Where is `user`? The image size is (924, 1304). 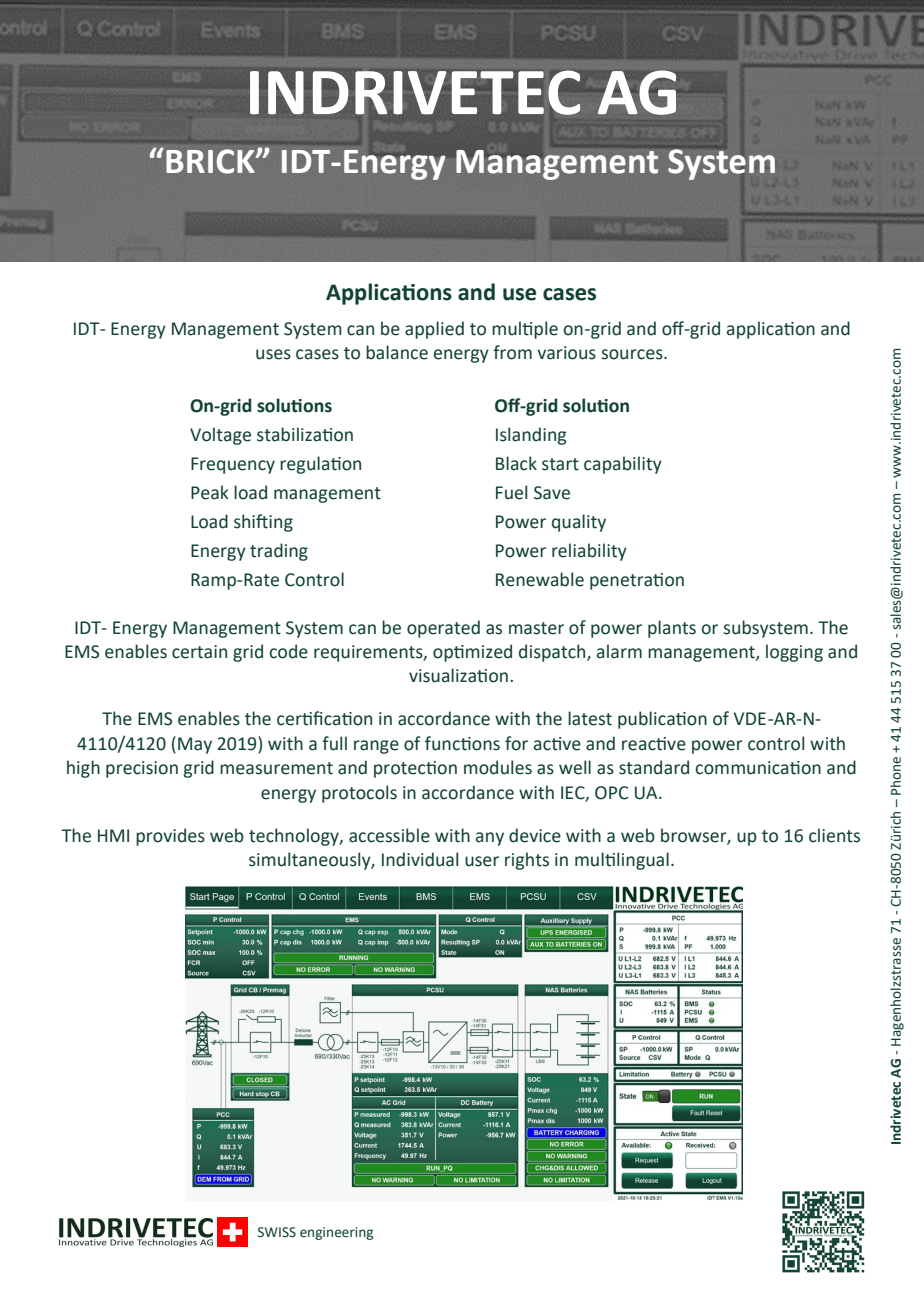 user is located at coordinates (482, 861).
